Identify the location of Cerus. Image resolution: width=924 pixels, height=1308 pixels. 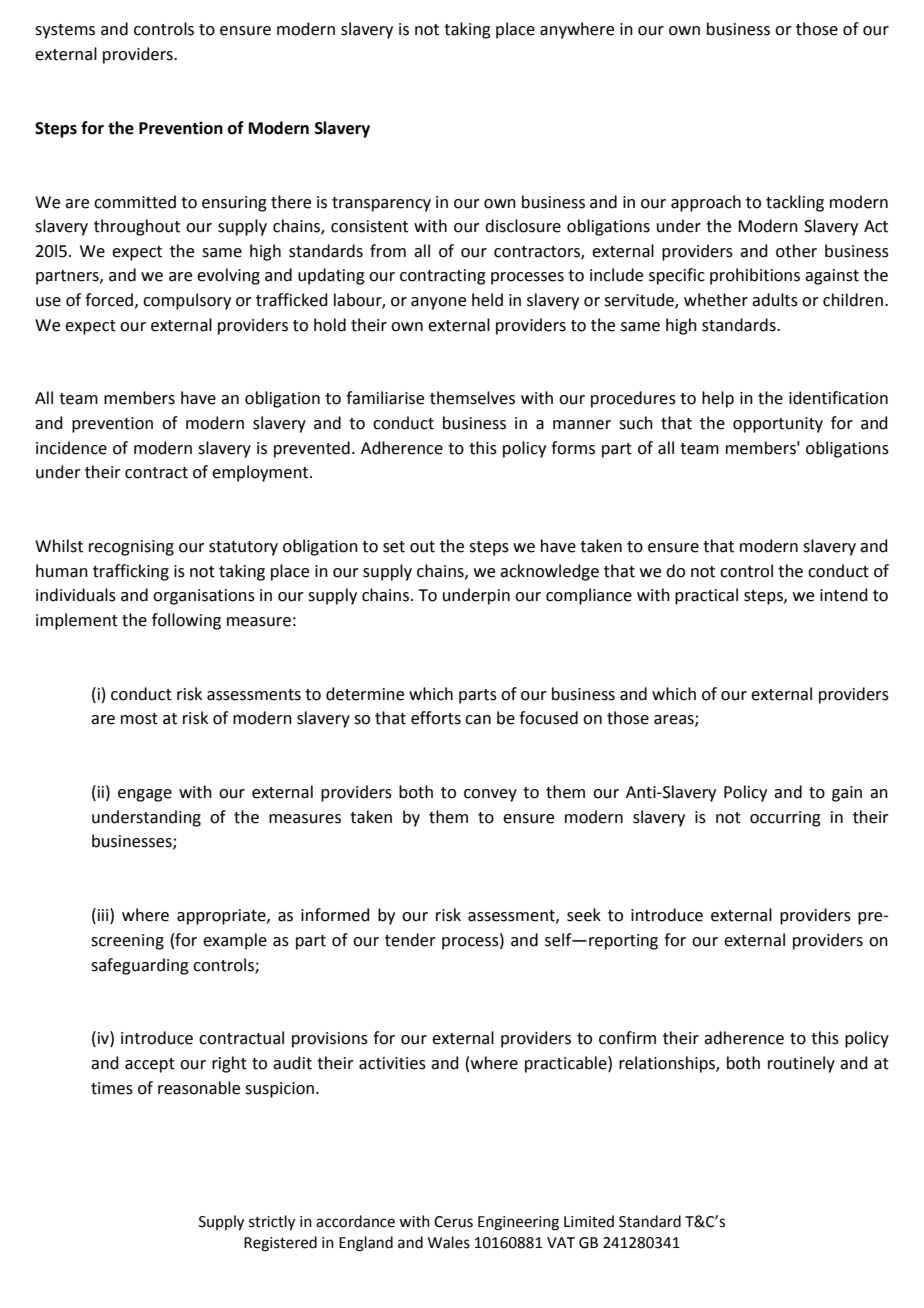
(453, 1222).
